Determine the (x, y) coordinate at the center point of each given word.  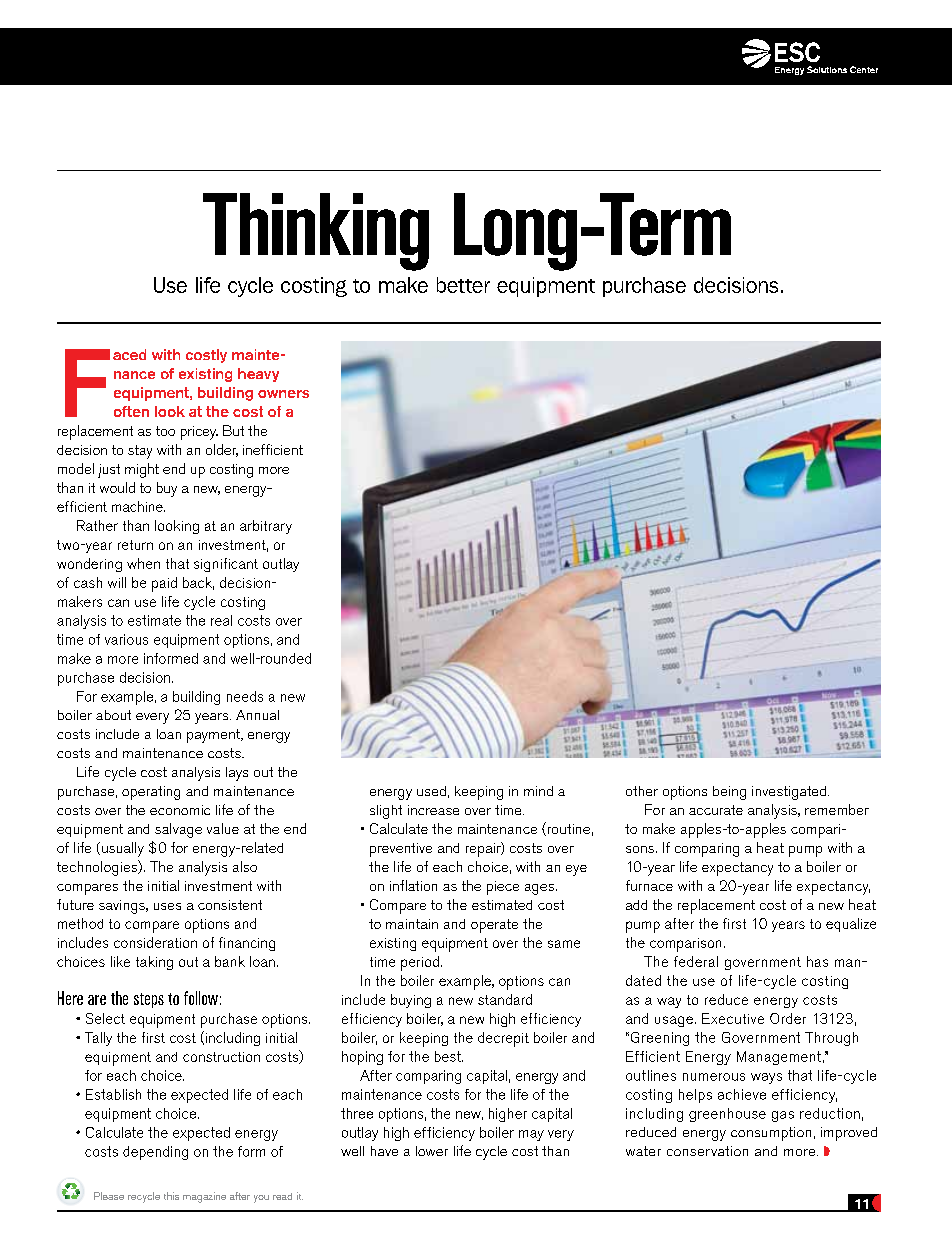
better (463, 285)
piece (503, 888)
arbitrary (266, 527)
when (143, 563)
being (729, 793)
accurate (716, 810)
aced (129, 354)
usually (123, 849)
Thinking (316, 232)
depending (155, 1153)
